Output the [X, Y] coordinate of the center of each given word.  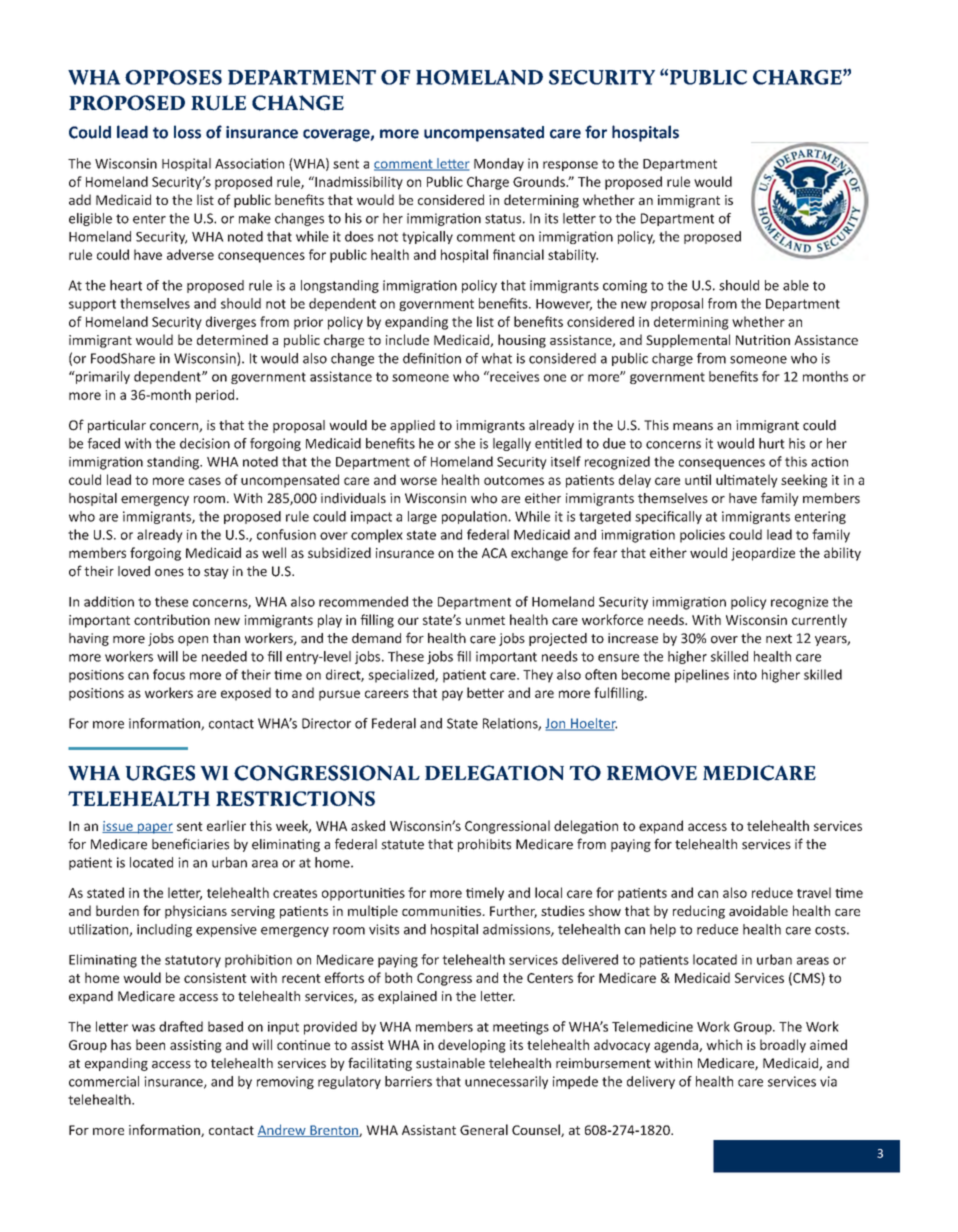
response [570, 166]
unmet [485, 620]
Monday [499, 164]
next [779, 639]
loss [187, 132]
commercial [104, 1081]
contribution [172, 619]
